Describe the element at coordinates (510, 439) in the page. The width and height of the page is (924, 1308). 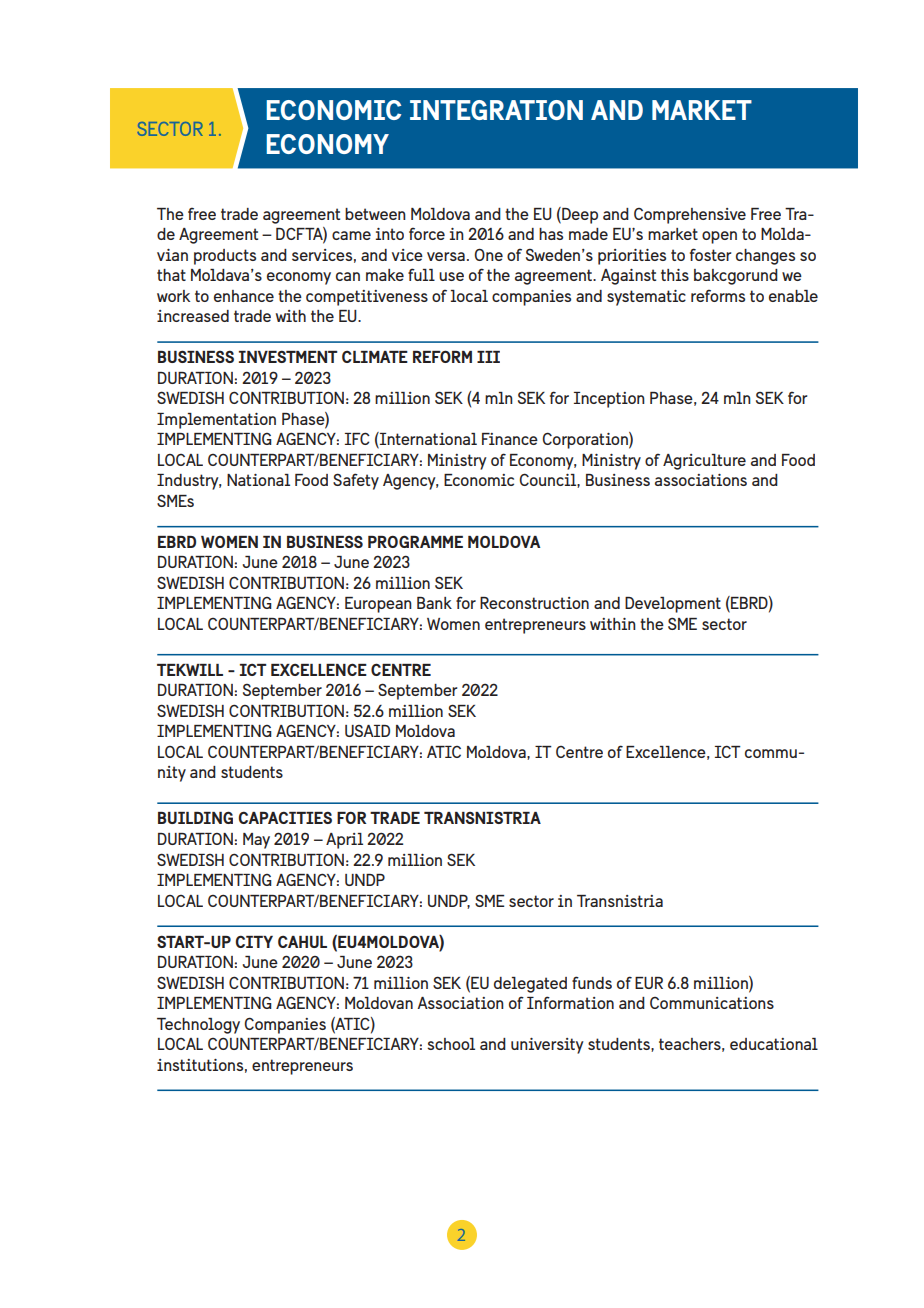
I see `Finance` at that location.
